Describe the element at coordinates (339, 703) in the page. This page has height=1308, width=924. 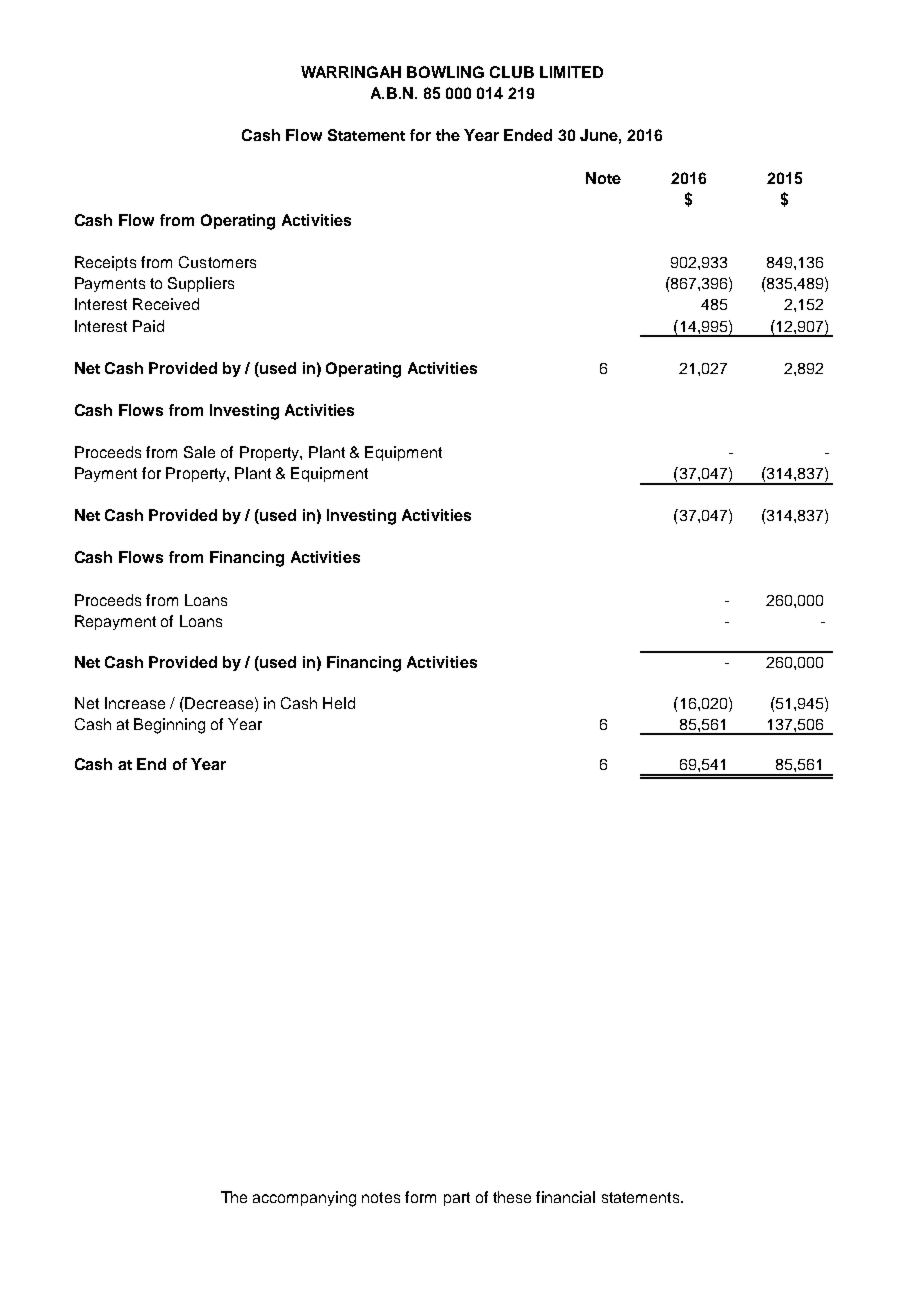
I see `Held` at that location.
